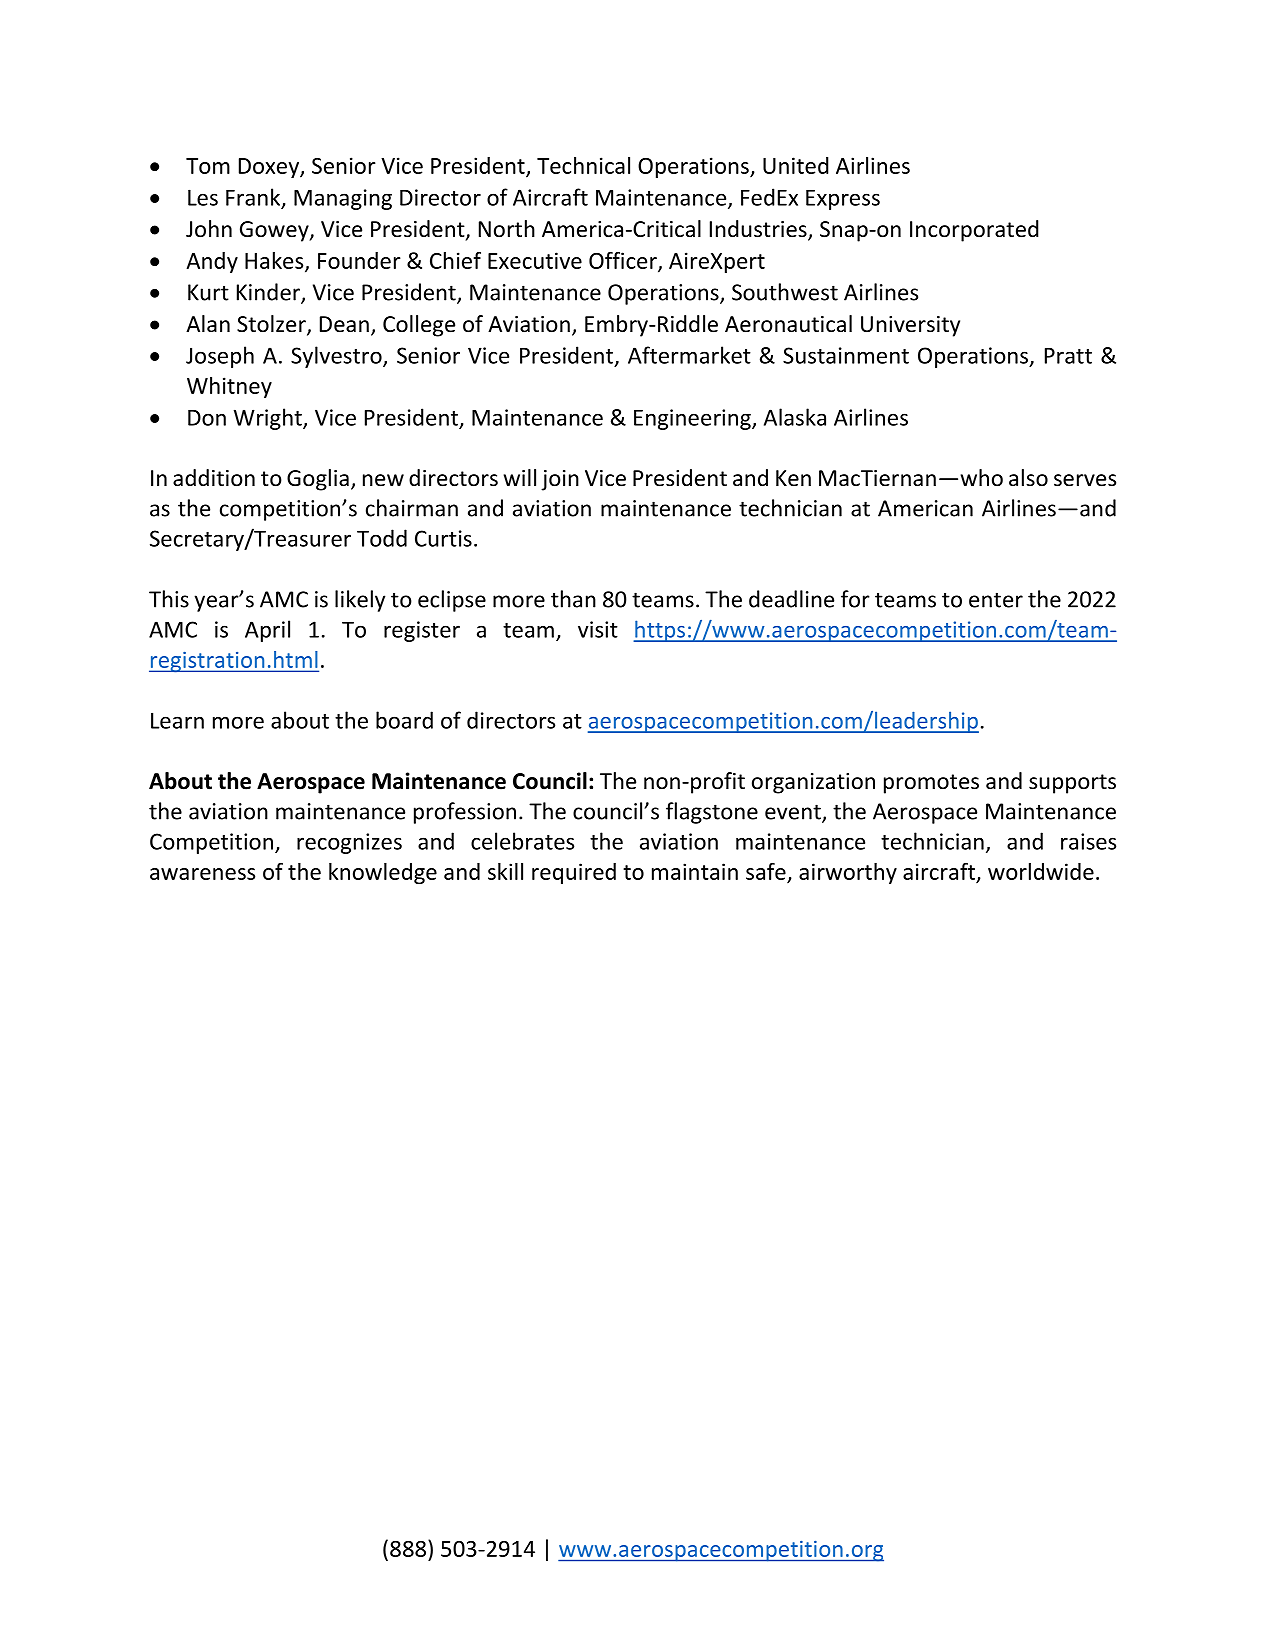  What do you see at coordinates (267, 631) in the document?
I see `April` at bounding box center [267, 631].
